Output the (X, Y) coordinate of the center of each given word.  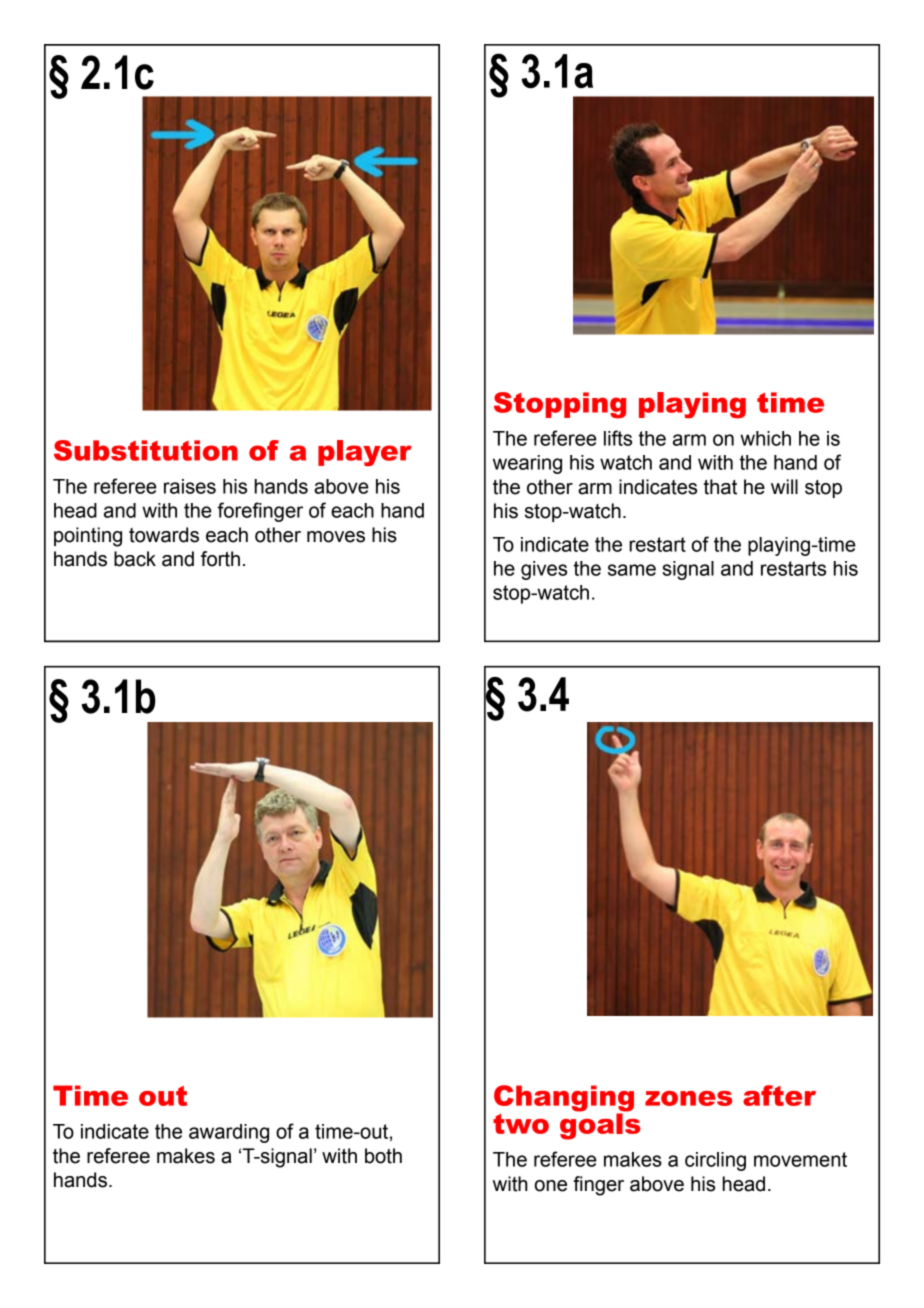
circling (715, 1161)
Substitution (146, 450)
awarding (229, 1133)
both (383, 1156)
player (365, 453)
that (720, 487)
